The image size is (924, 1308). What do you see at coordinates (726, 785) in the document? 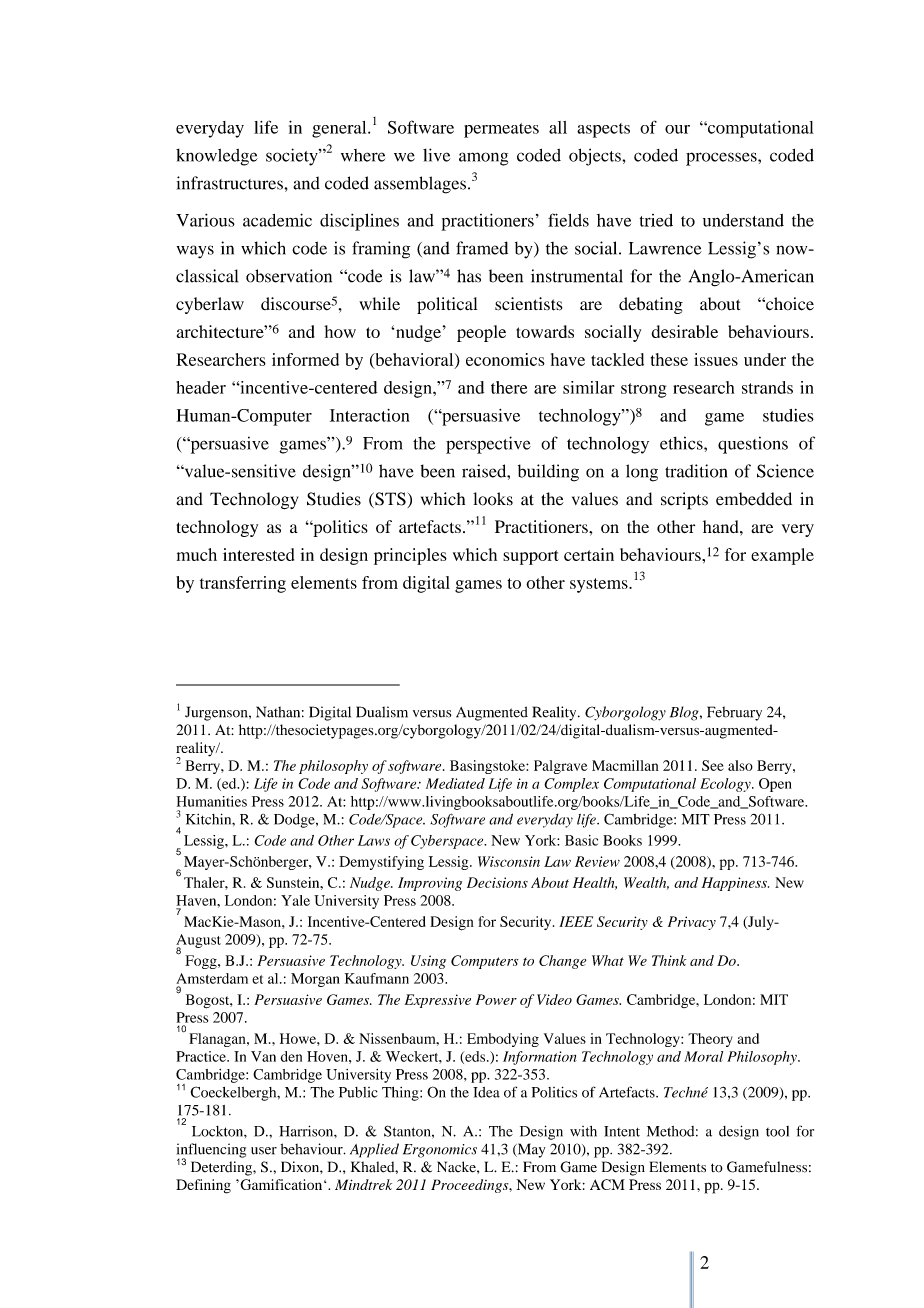
I see `Ecology` at bounding box center [726, 785].
